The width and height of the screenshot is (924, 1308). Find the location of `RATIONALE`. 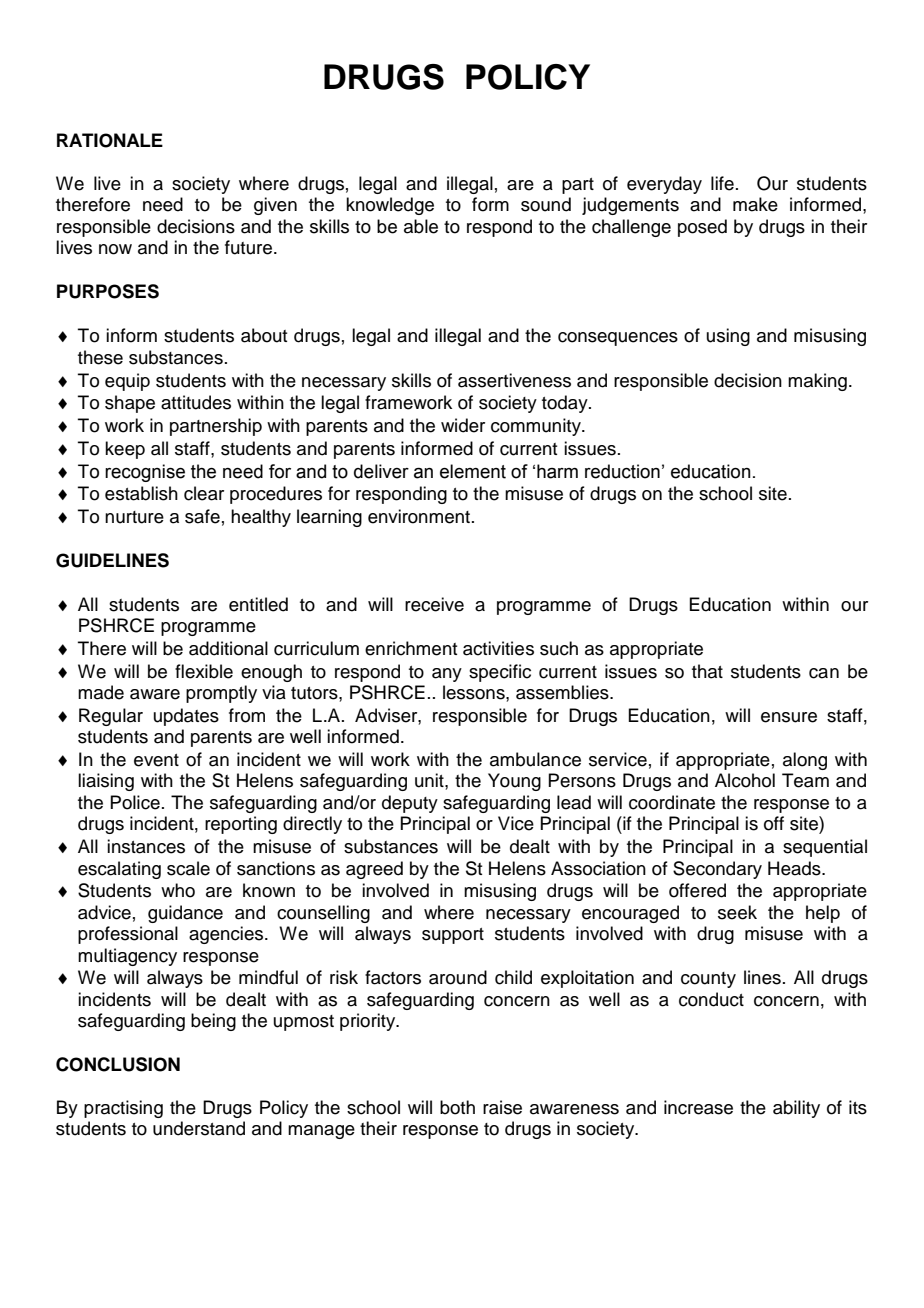

RATIONALE is located at coordinates (110, 140).
